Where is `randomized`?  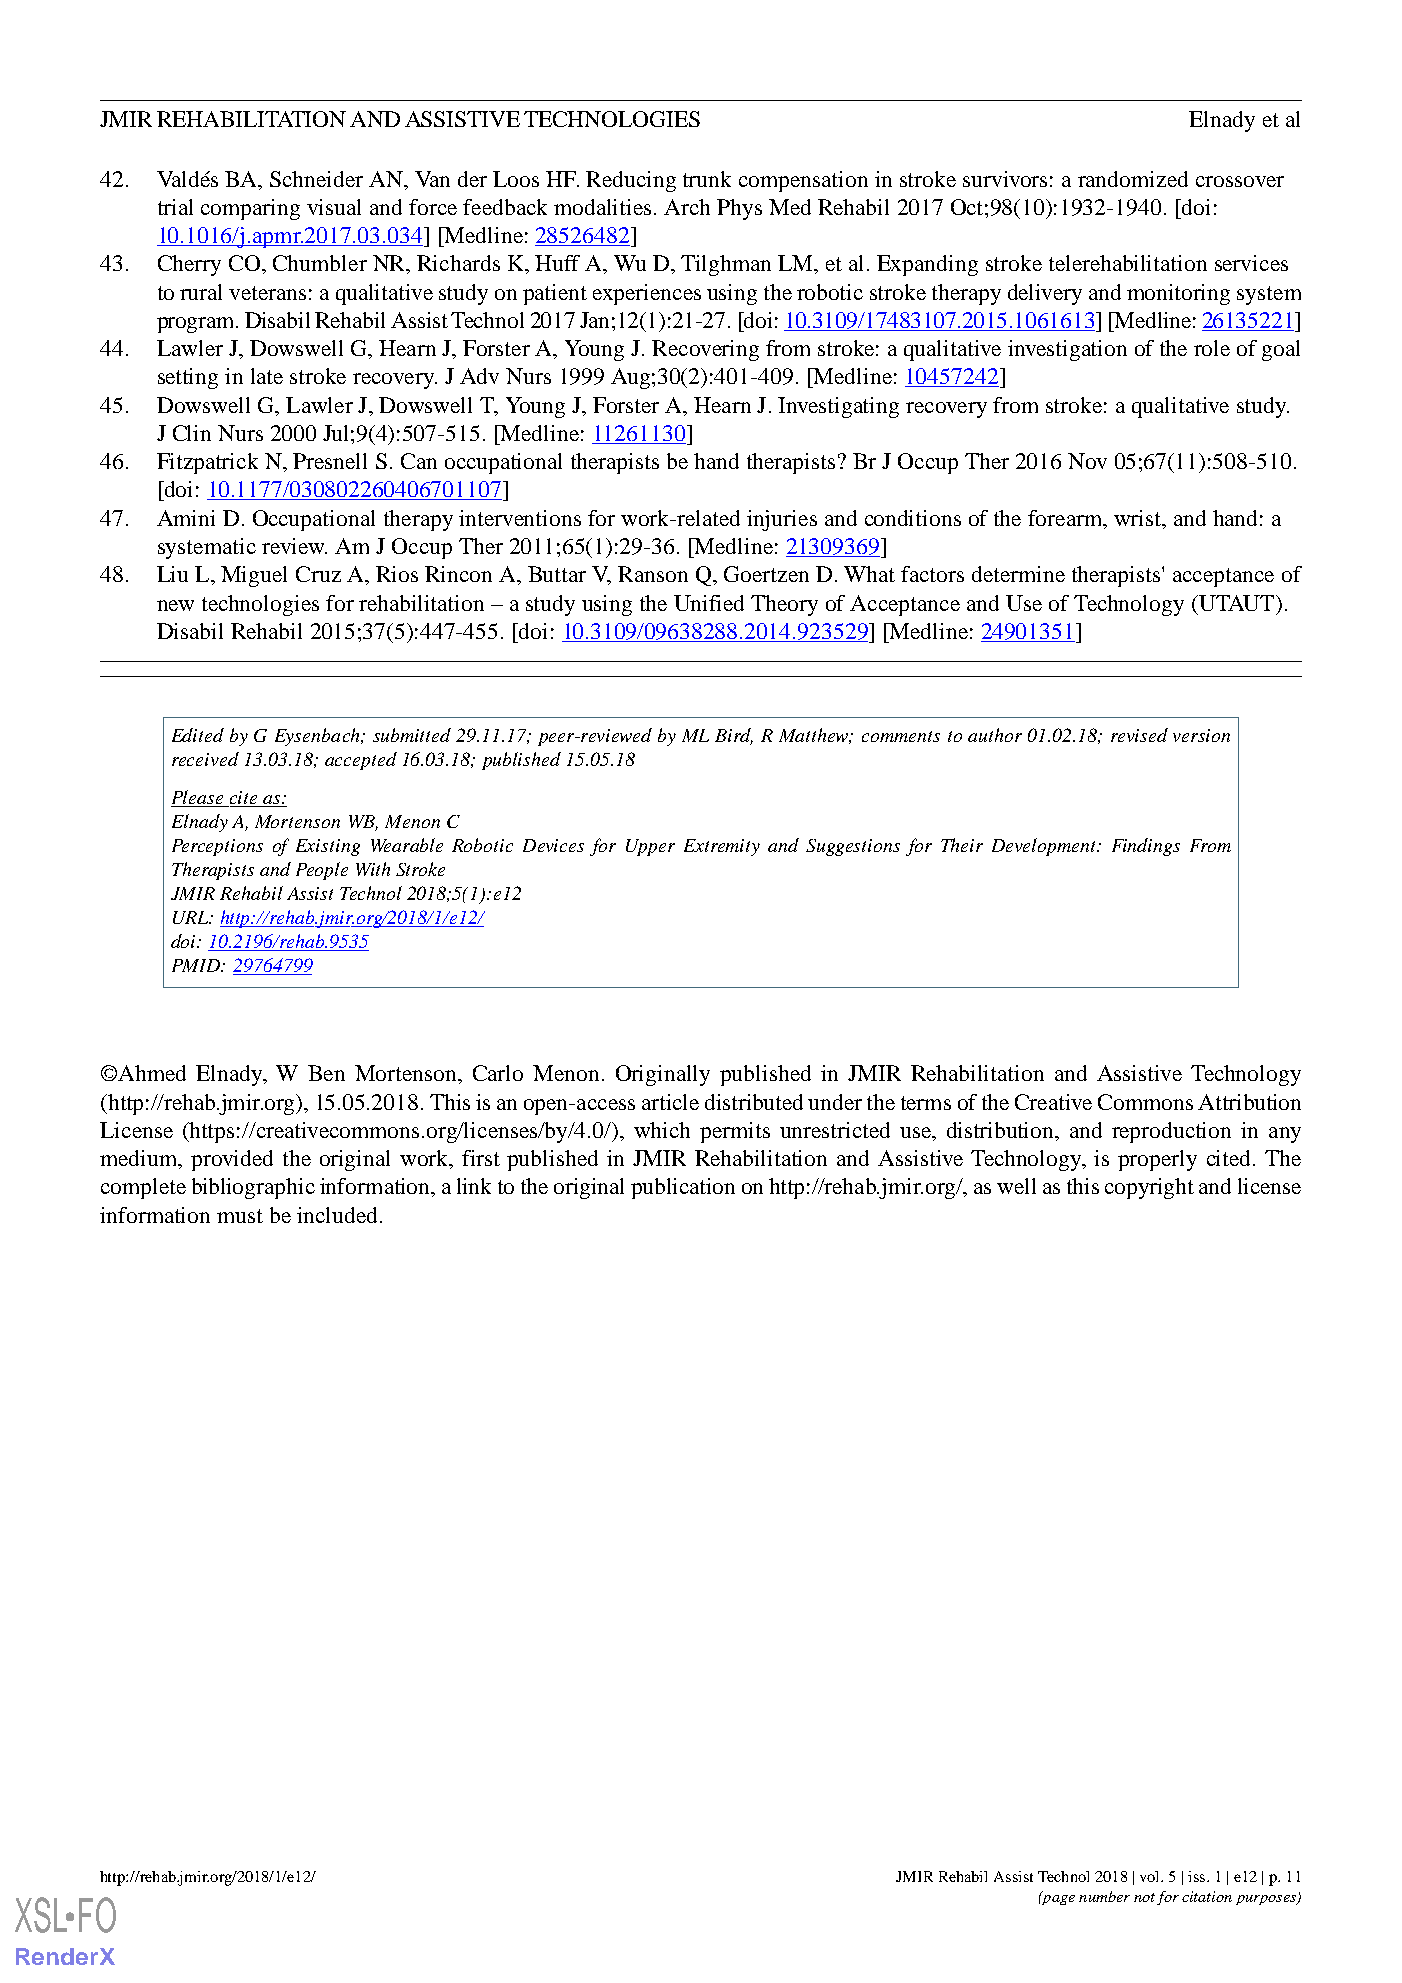
randomized is located at coordinates (1133, 179).
